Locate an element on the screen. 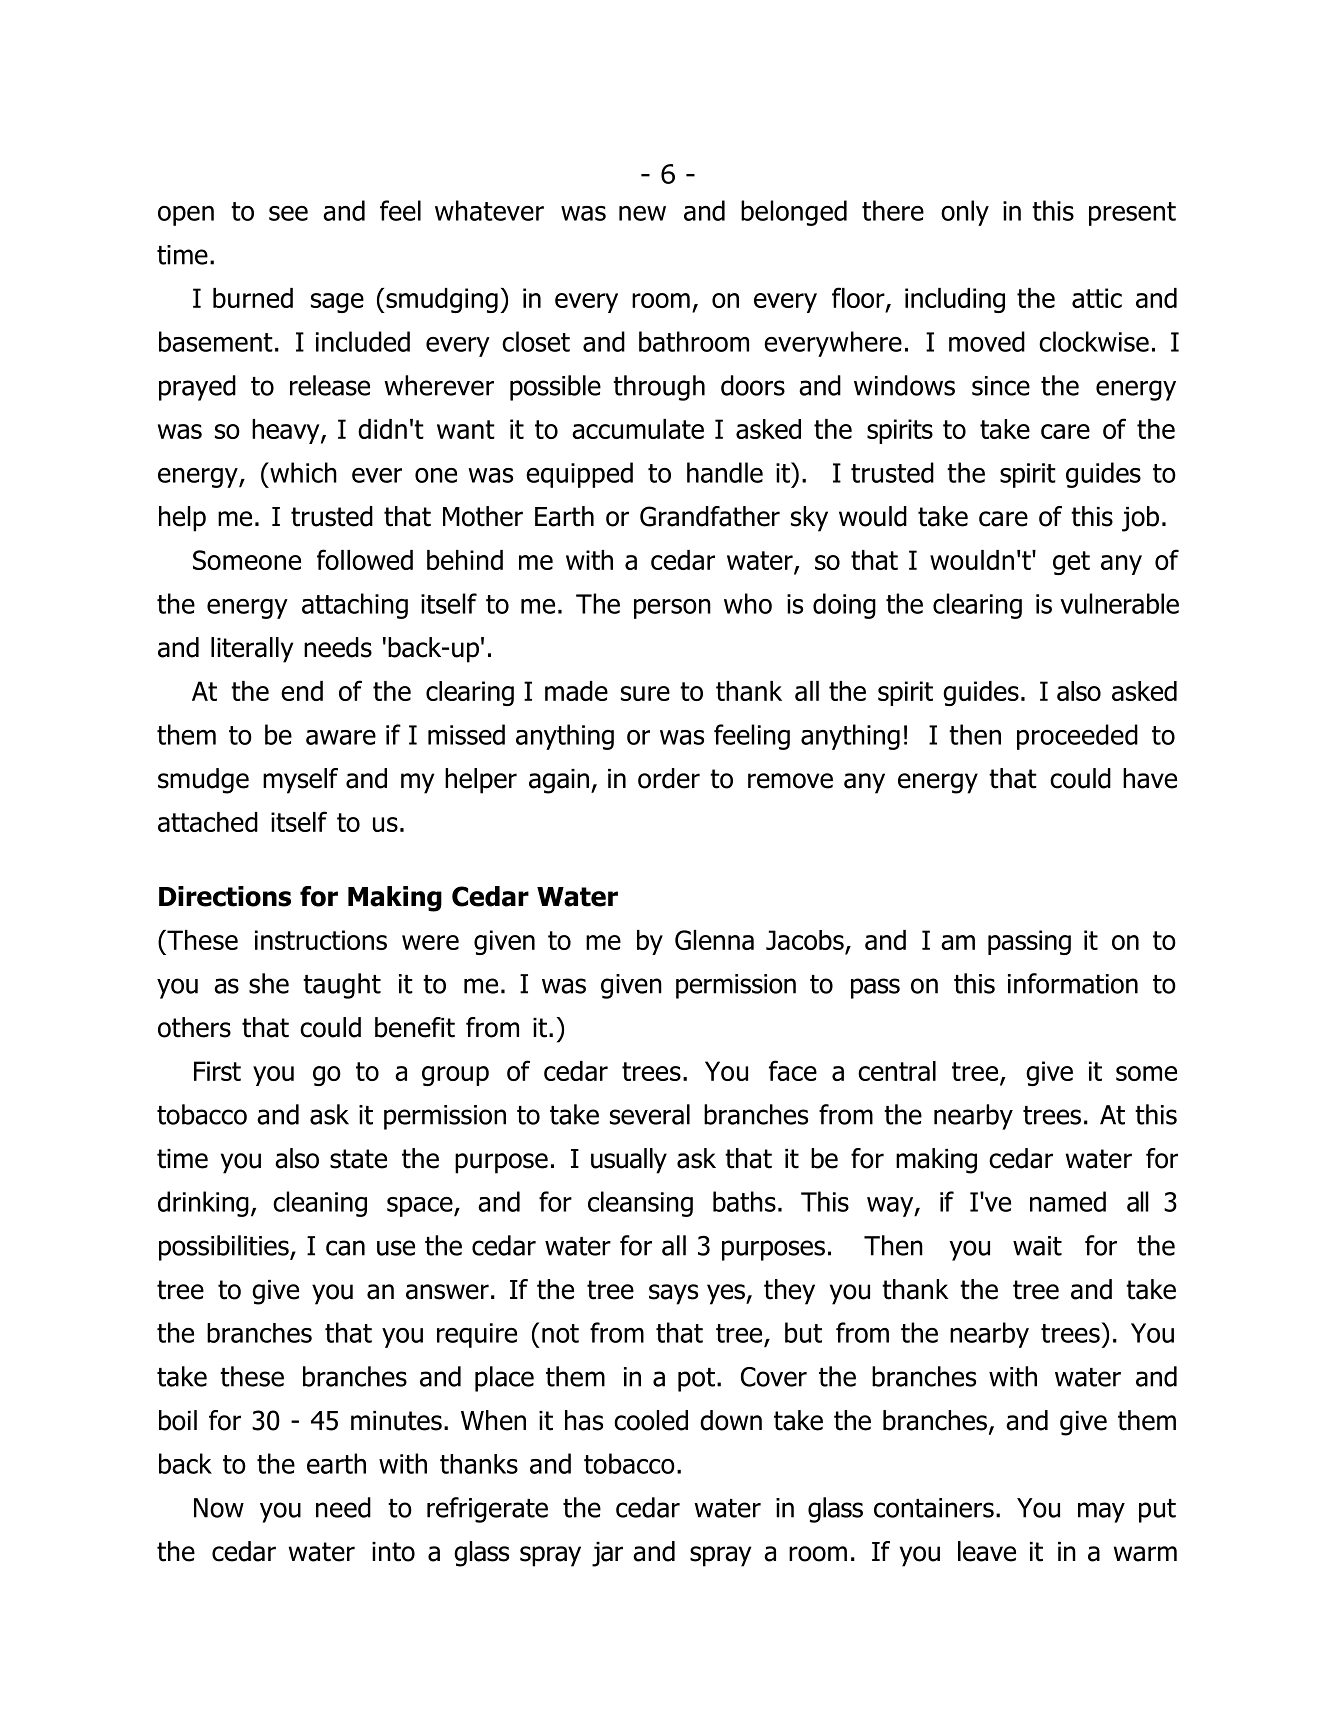 The height and width of the screenshot is (1729, 1336). only is located at coordinates (965, 213).
